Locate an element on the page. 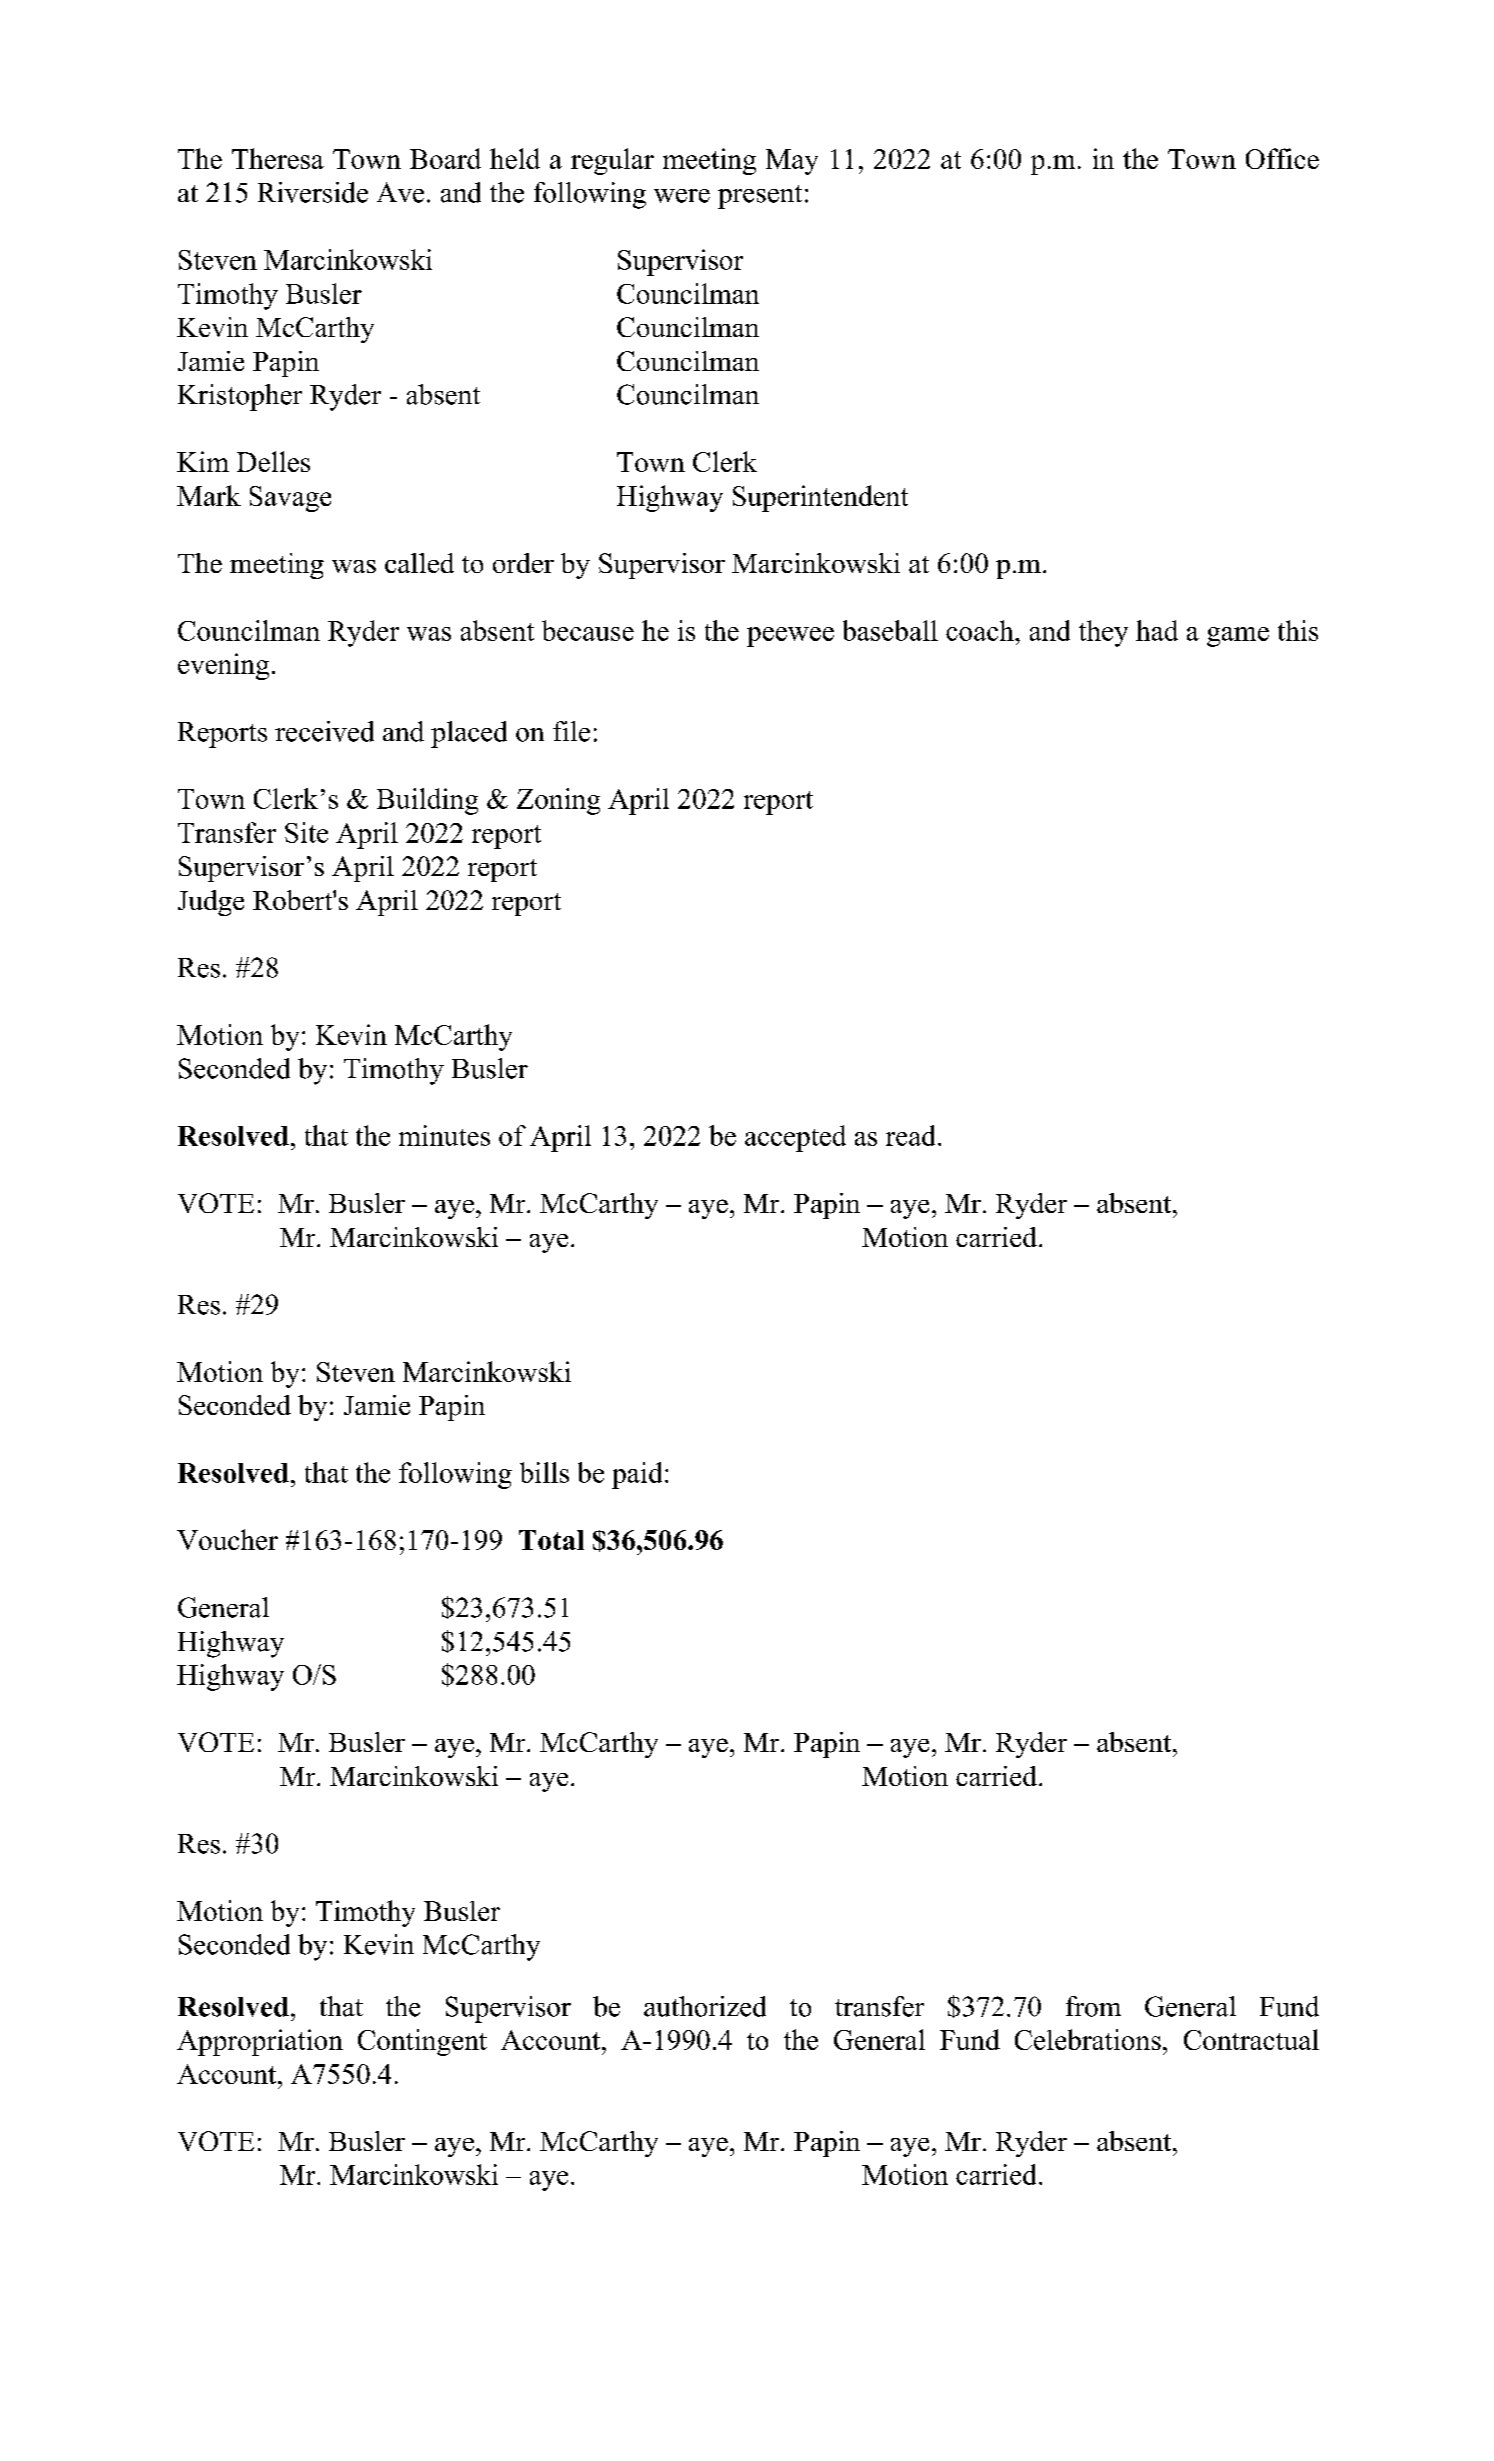 The width and height of the page is (1494, 2461). read is located at coordinates (910, 1135).
